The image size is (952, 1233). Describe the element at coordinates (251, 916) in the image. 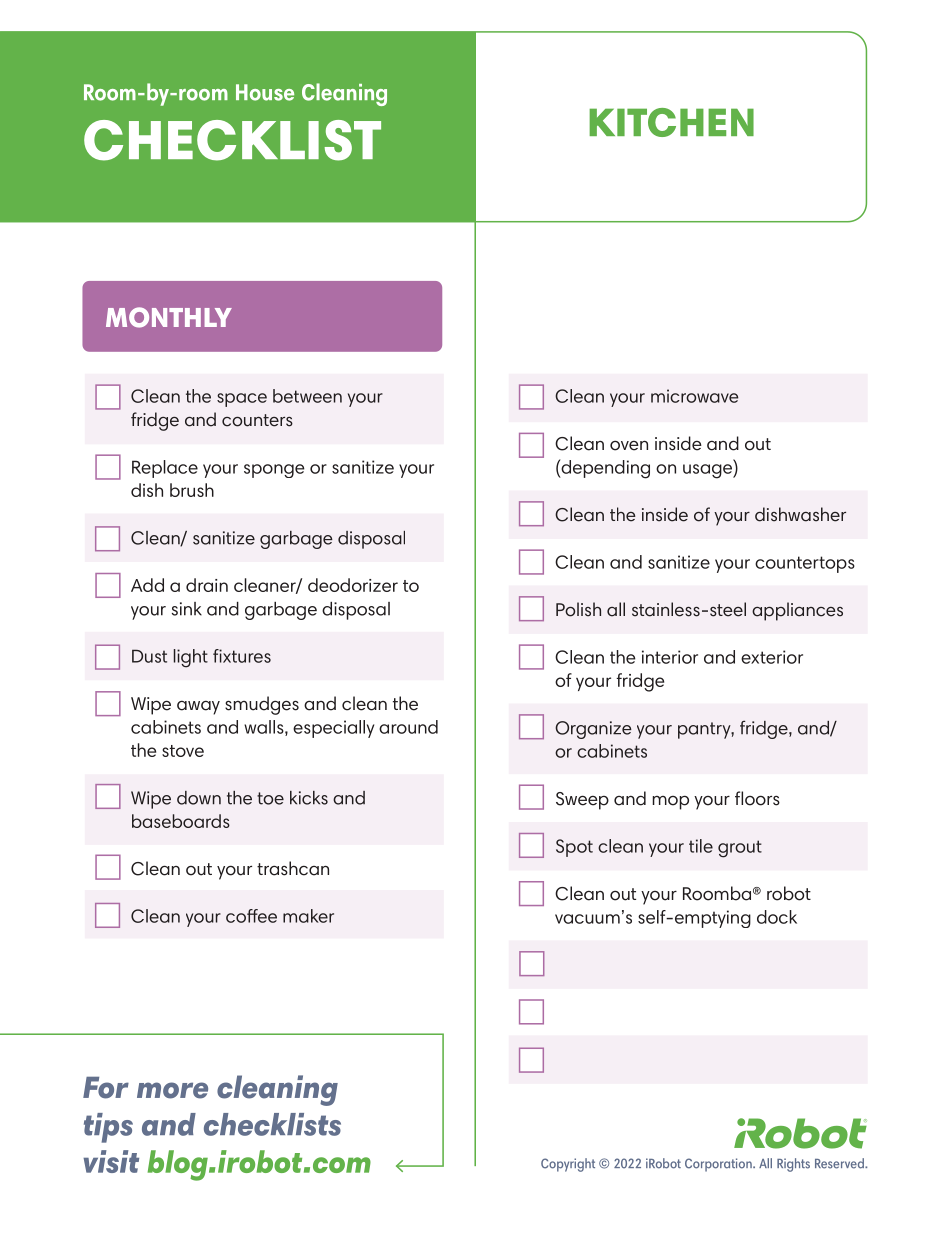

I see `coffee` at that location.
